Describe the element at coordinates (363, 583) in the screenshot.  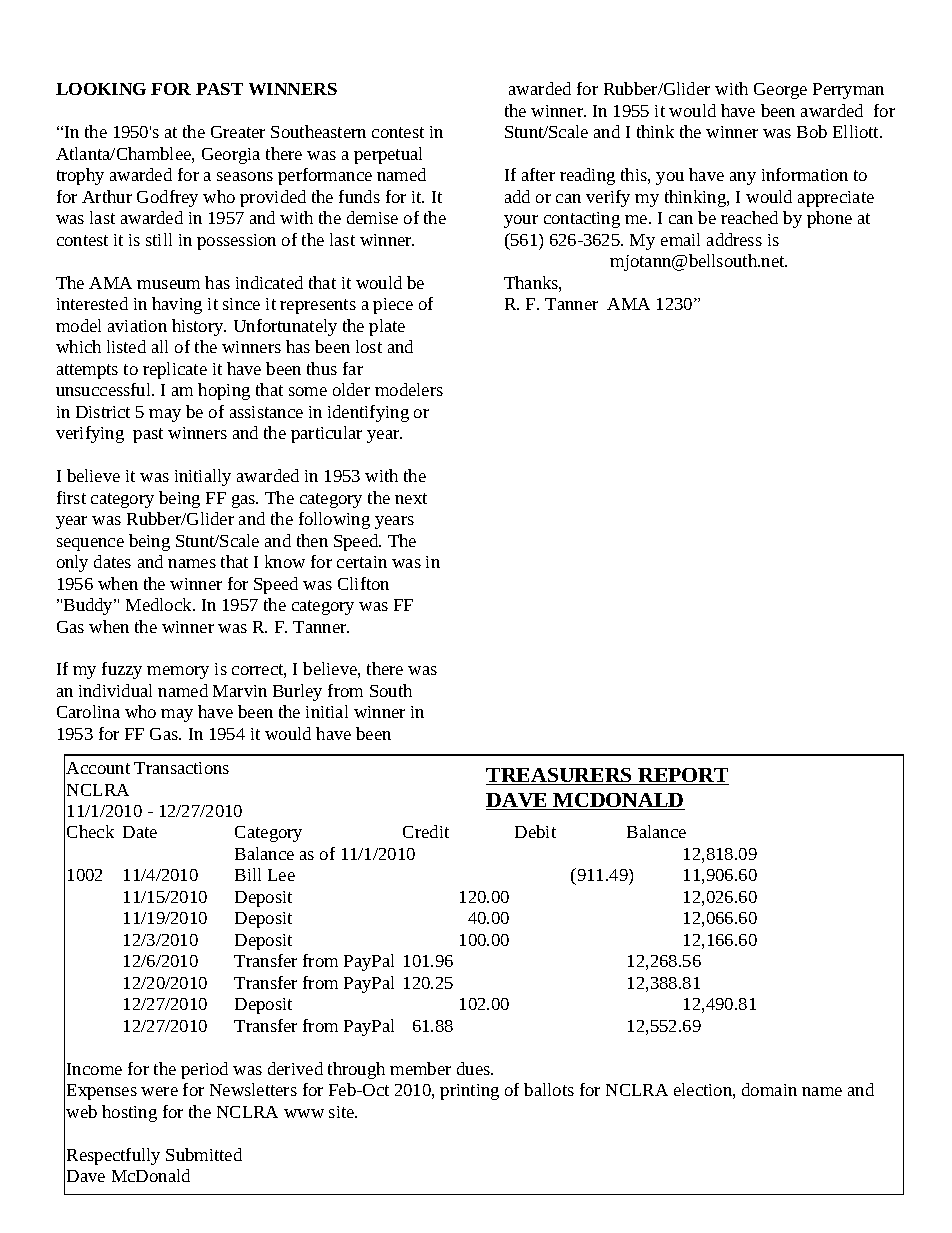
I see `Clifton` at that location.
